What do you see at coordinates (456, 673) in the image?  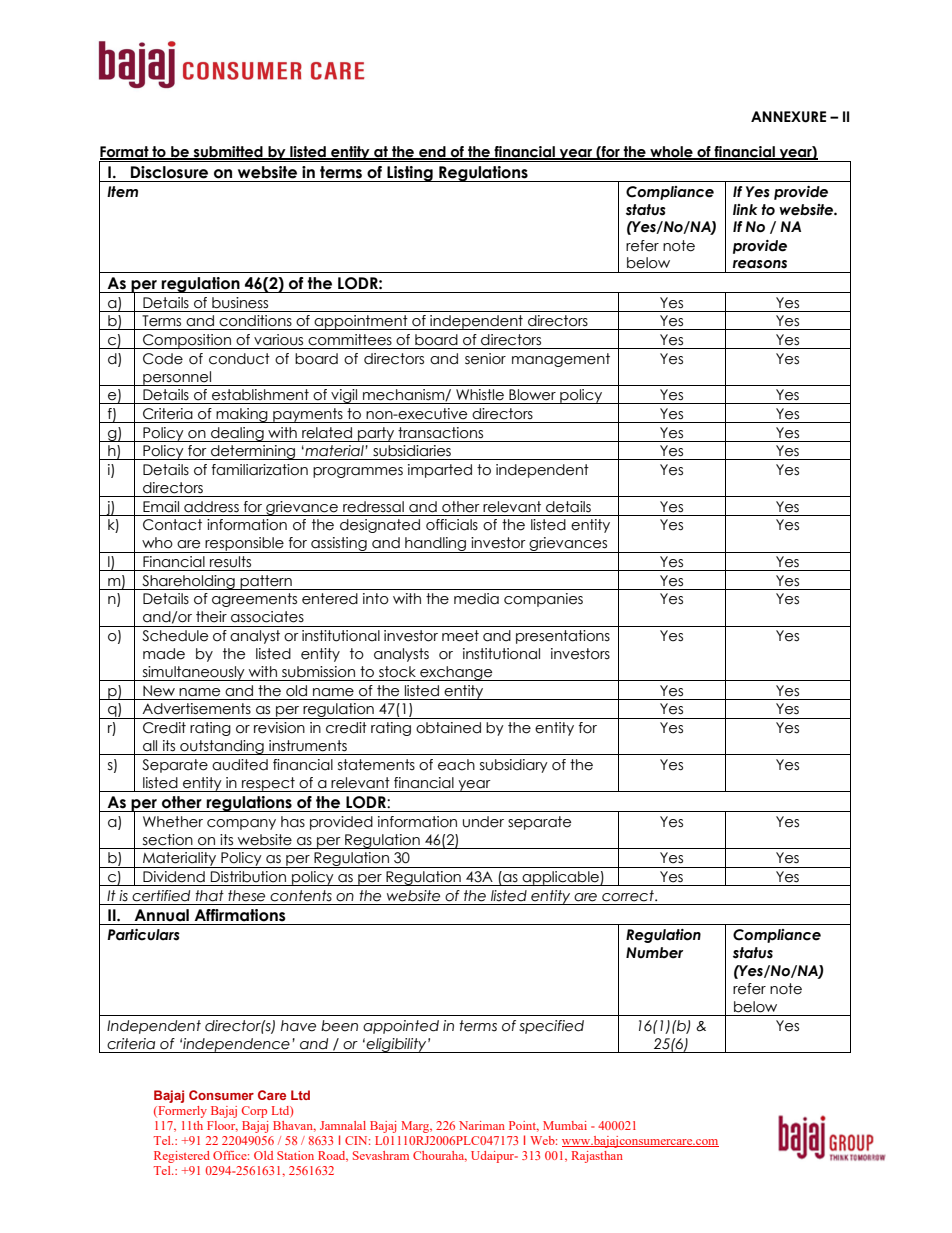 I see `exchange` at bounding box center [456, 673].
